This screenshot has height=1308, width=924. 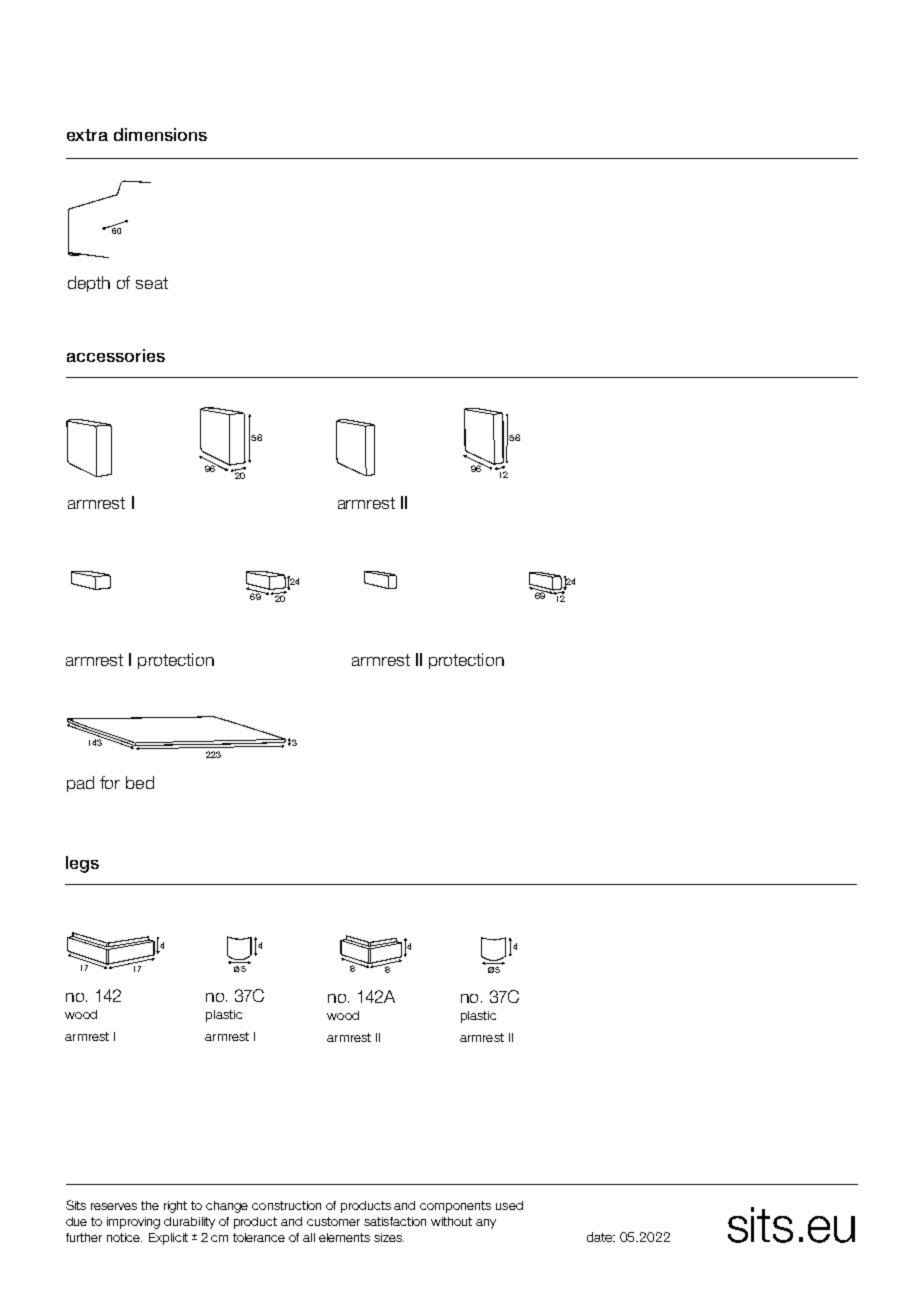 I want to click on pad, so click(x=80, y=784).
